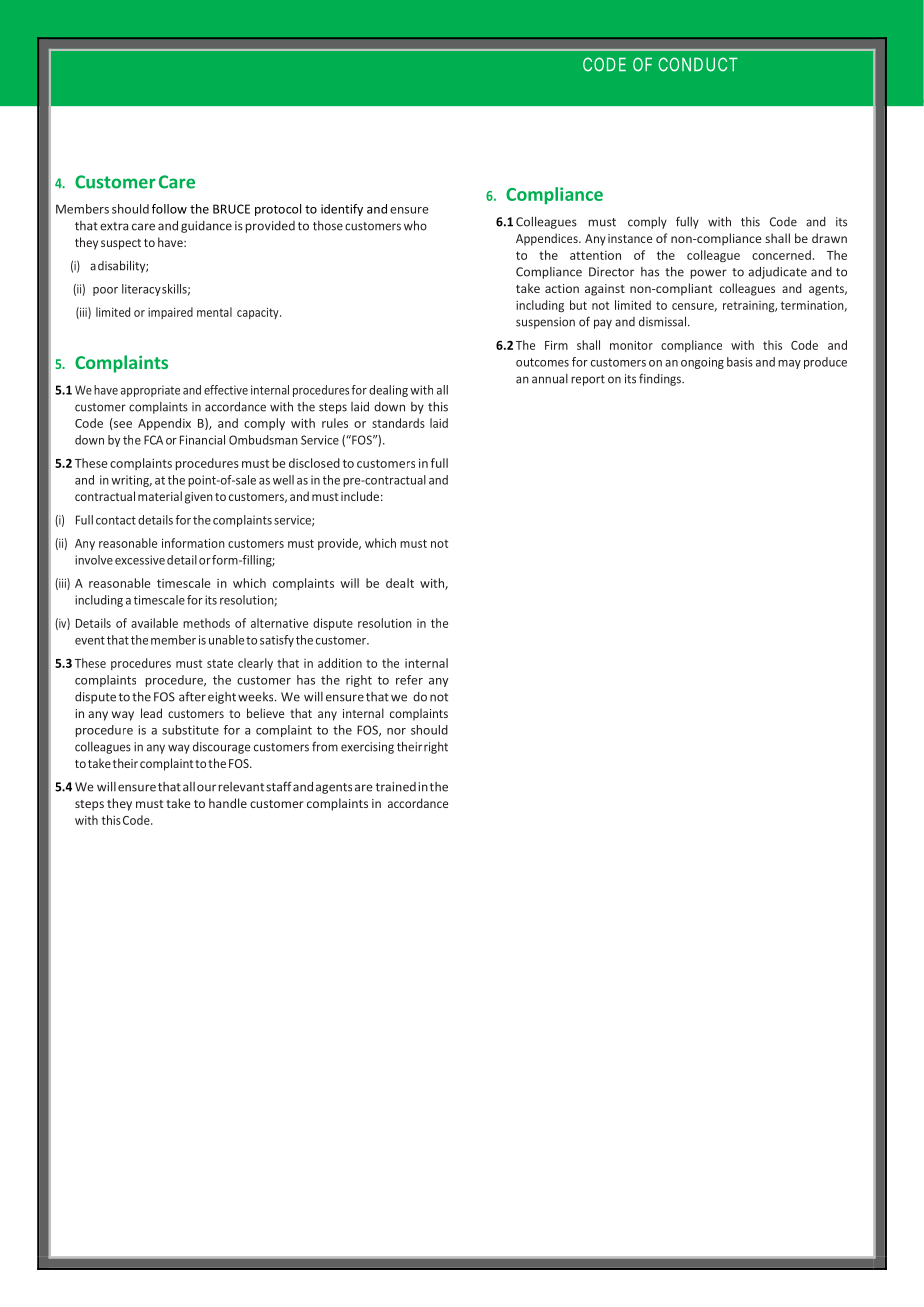 The width and height of the screenshot is (924, 1307). I want to click on dismissal, so click(662, 321).
